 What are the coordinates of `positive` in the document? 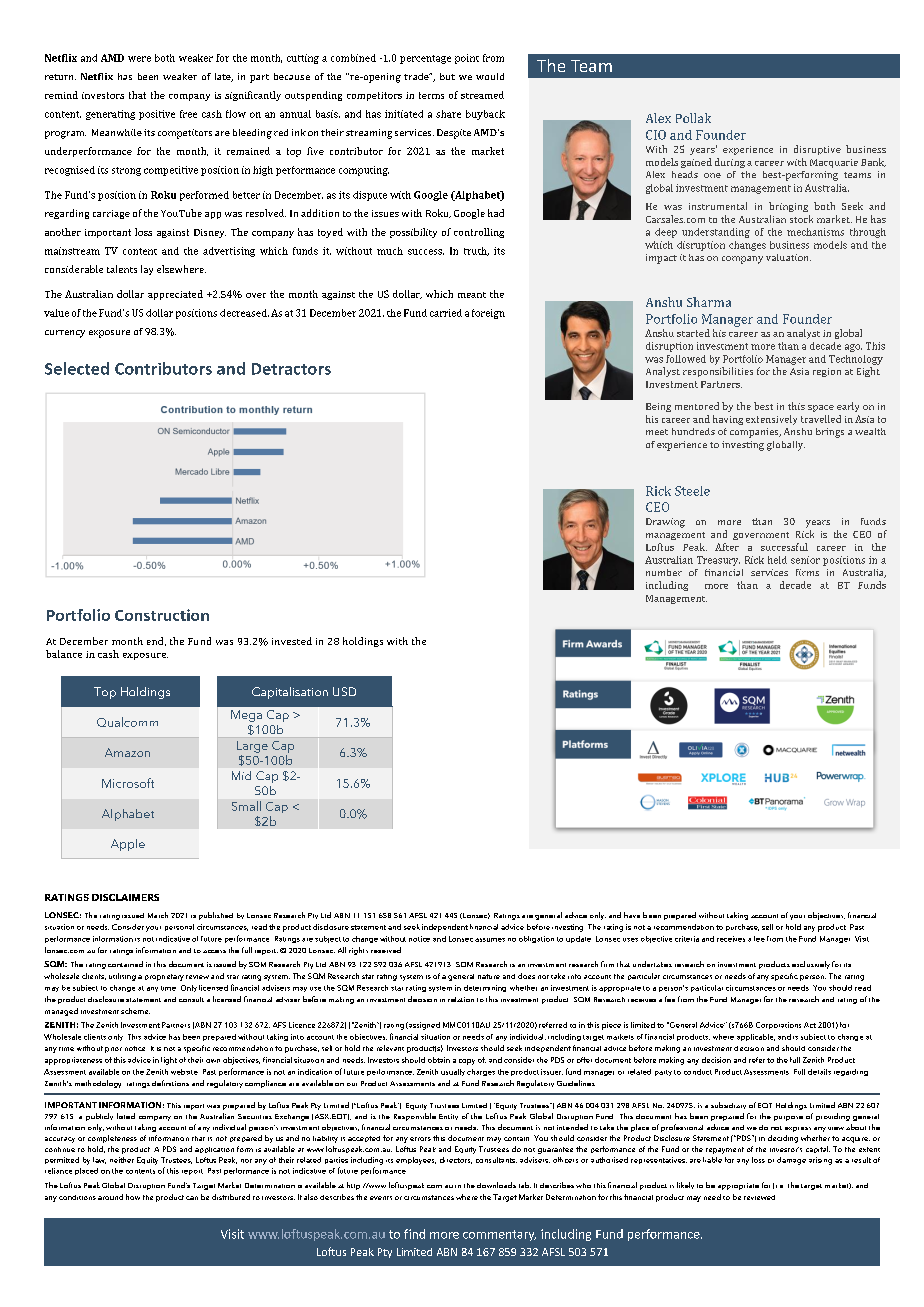 It's located at (157, 115).
